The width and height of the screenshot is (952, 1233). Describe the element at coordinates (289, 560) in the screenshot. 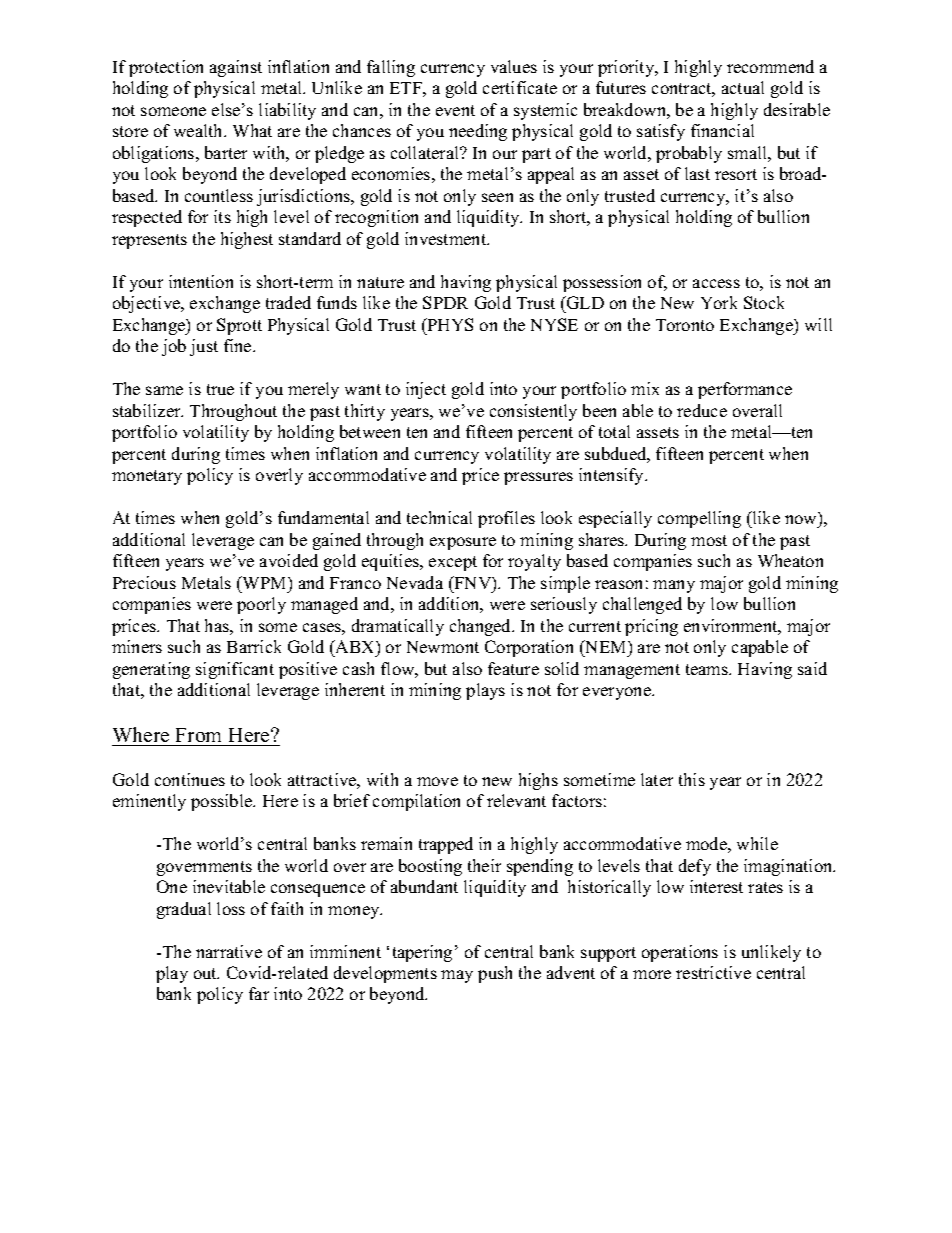

I see `avoided` at that location.
